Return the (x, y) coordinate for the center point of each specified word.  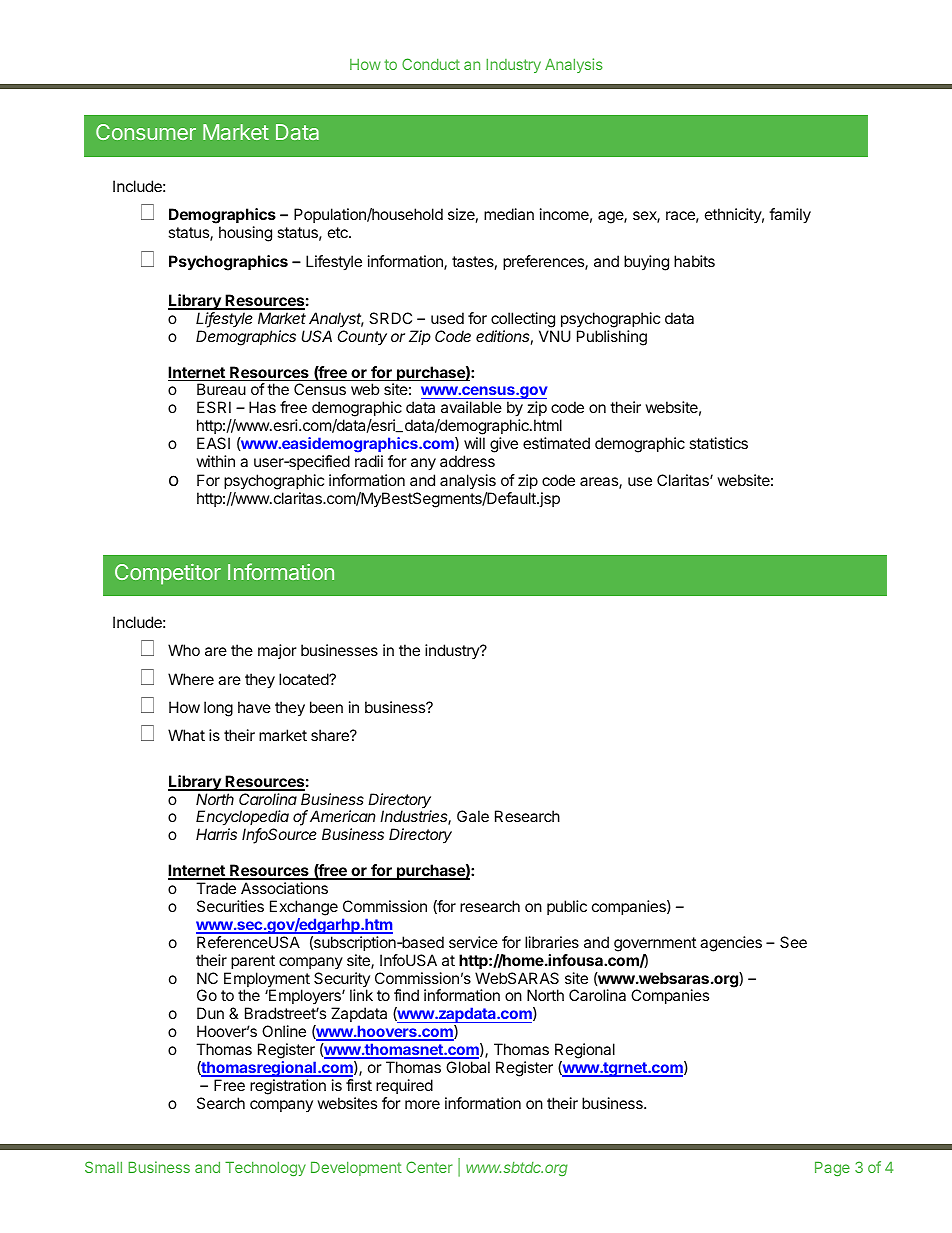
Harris (216, 834)
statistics (718, 443)
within (215, 461)
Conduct (431, 64)
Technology (265, 1169)
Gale (473, 816)
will (474, 443)
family (790, 216)
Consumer (146, 132)
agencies (731, 944)
